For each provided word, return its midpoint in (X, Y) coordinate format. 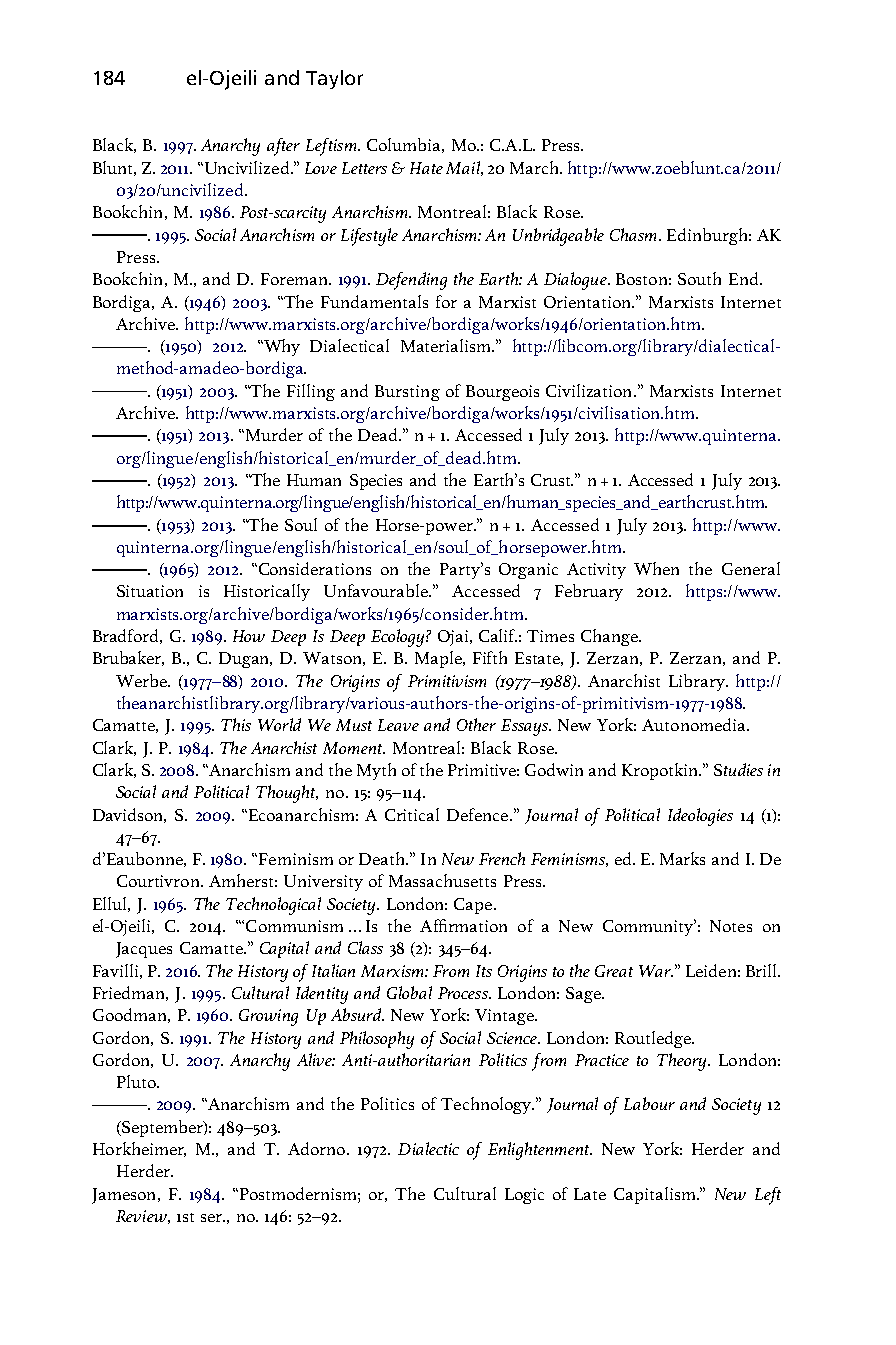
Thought (287, 794)
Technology (487, 1105)
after (283, 147)
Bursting (407, 393)
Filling (311, 392)
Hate (426, 168)
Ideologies (700, 817)
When (656, 568)
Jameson (125, 1196)
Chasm (633, 234)
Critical (412, 814)
